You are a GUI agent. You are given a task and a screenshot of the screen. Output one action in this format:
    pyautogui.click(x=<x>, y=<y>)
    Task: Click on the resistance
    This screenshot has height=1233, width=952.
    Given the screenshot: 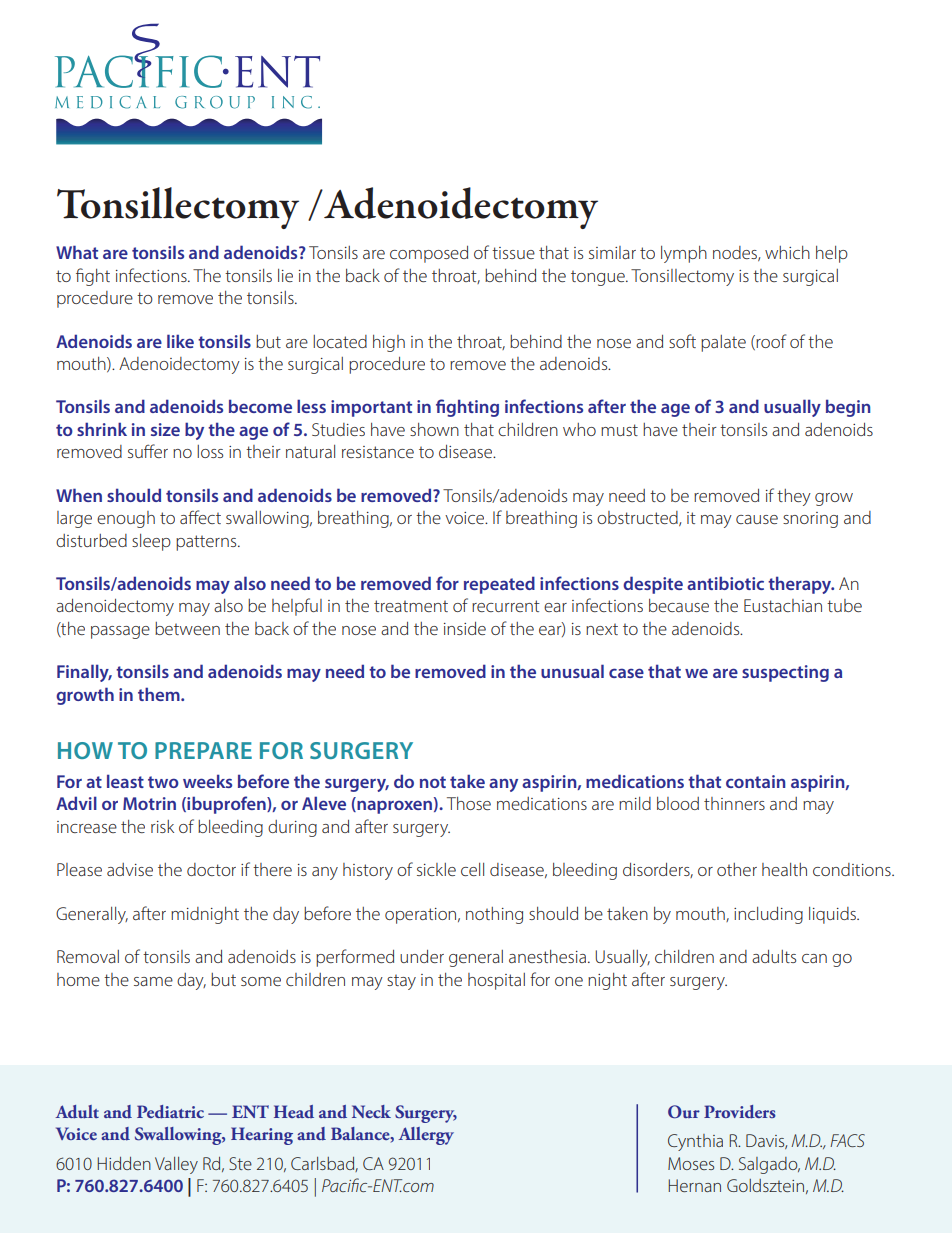 What is the action you would take?
    pyautogui.click(x=378, y=452)
